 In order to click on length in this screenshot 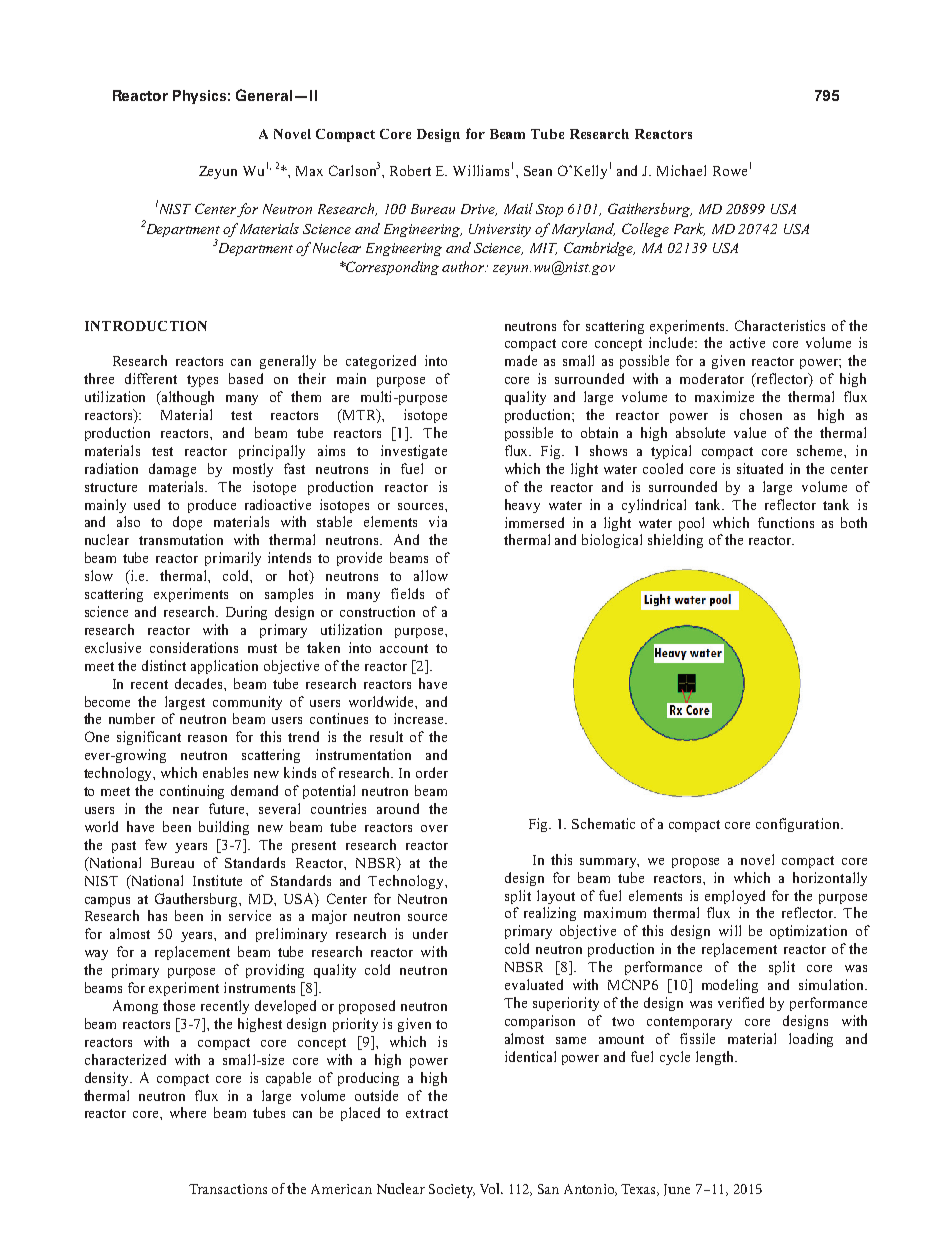, I will do `click(716, 1058)`.
